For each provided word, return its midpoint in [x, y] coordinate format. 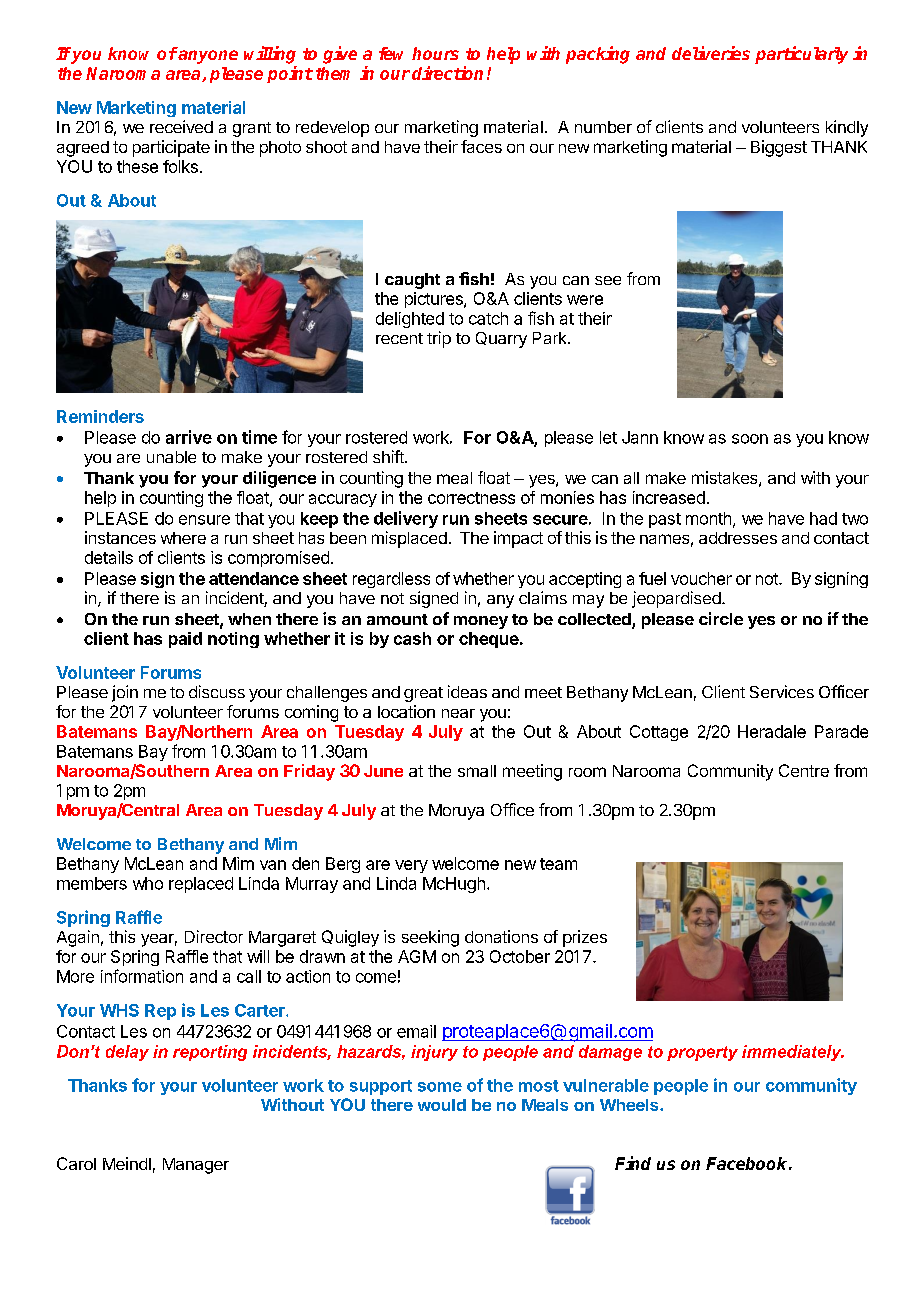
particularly [801, 55]
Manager [196, 1166]
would [442, 1105]
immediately [793, 1053]
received [181, 126]
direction [447, 73]
